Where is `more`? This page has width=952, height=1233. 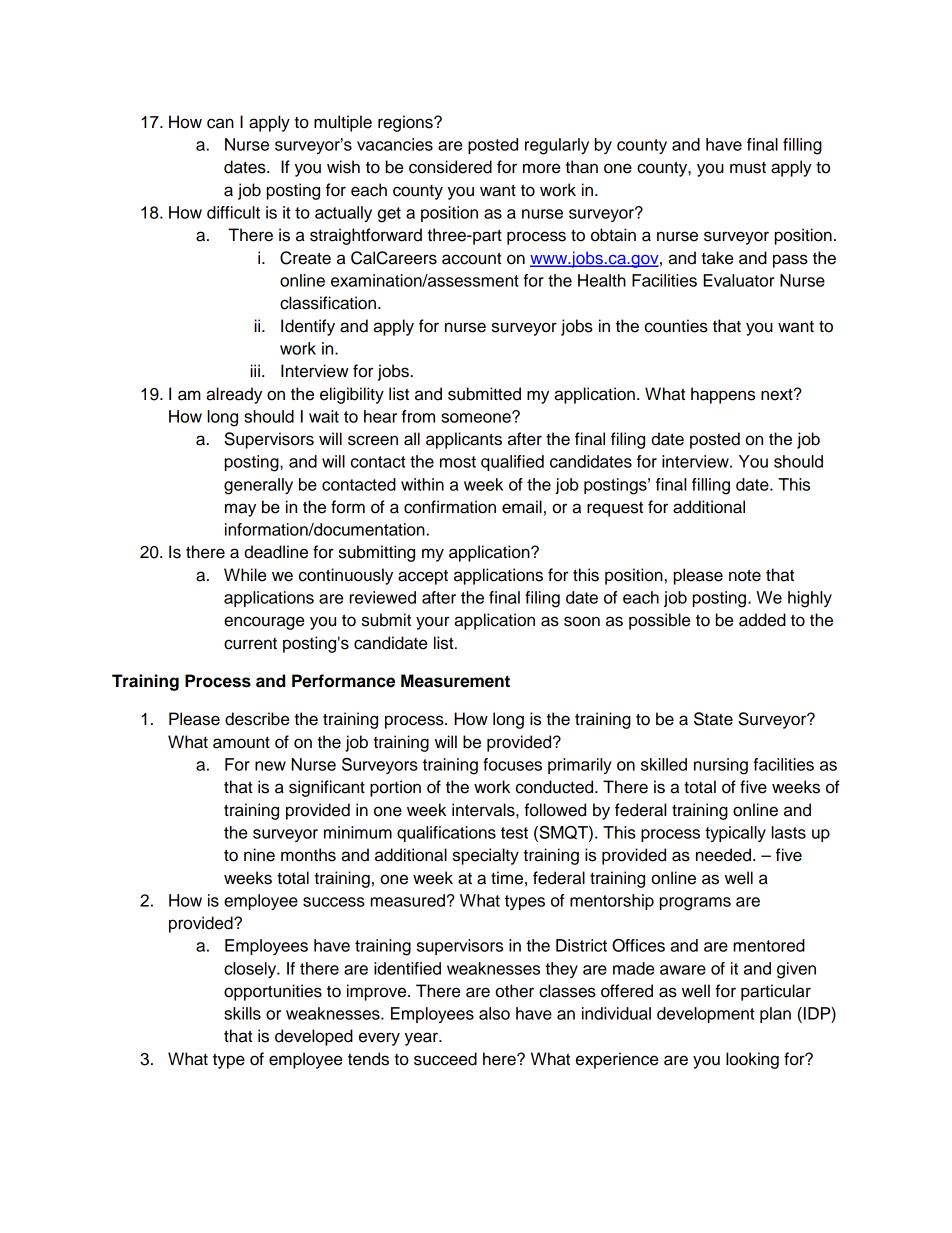 more is located at coordinates (541, 168).
